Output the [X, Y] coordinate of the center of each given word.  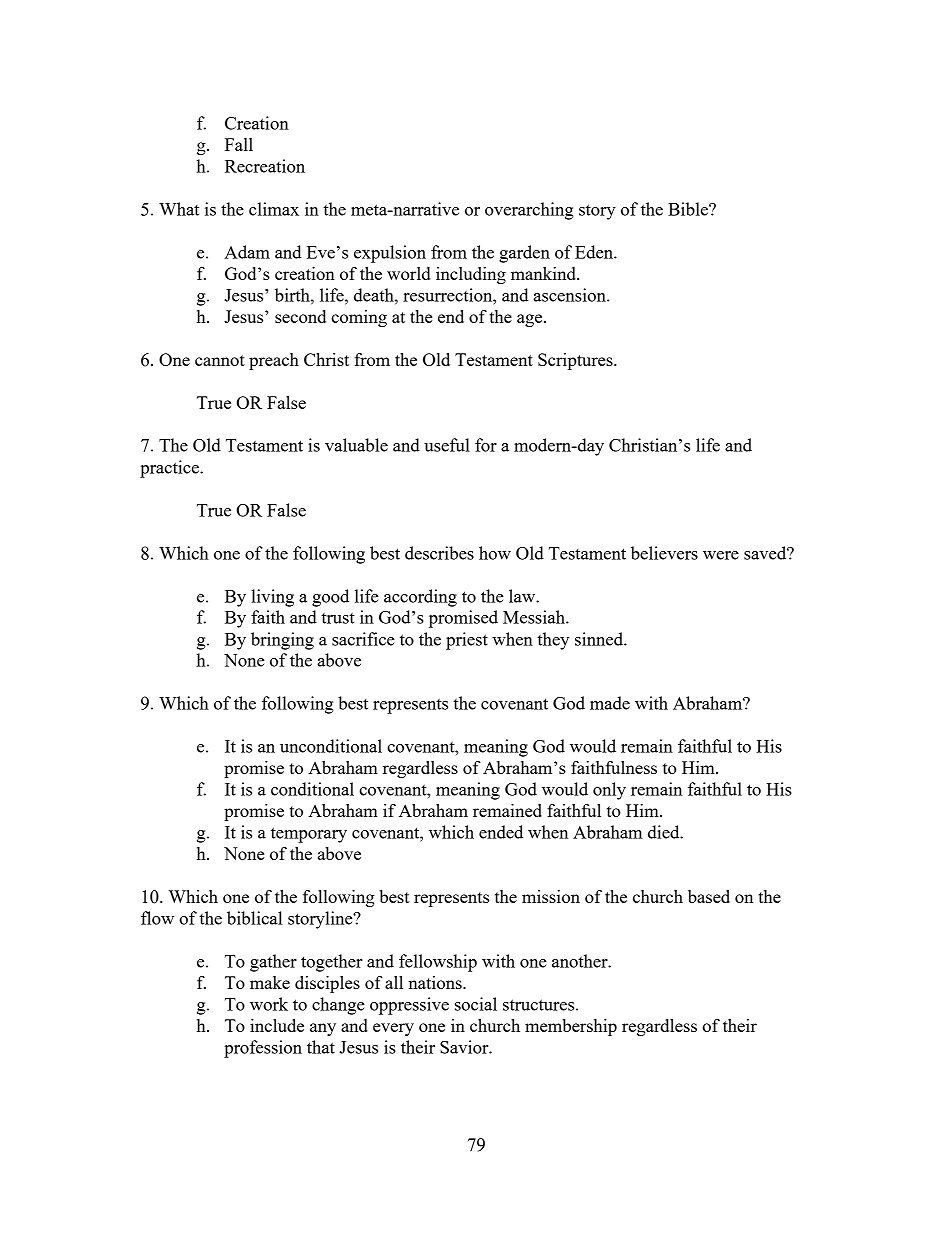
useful [447, 445]
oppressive [409, 1006]
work [269, 1004]
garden [524, 254]
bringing [282, 641]
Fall [239, 144]
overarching [529, 211]
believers [664, 553]
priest [467, 641]
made [610, 703]
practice [170, 469]
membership [571, 1027]
